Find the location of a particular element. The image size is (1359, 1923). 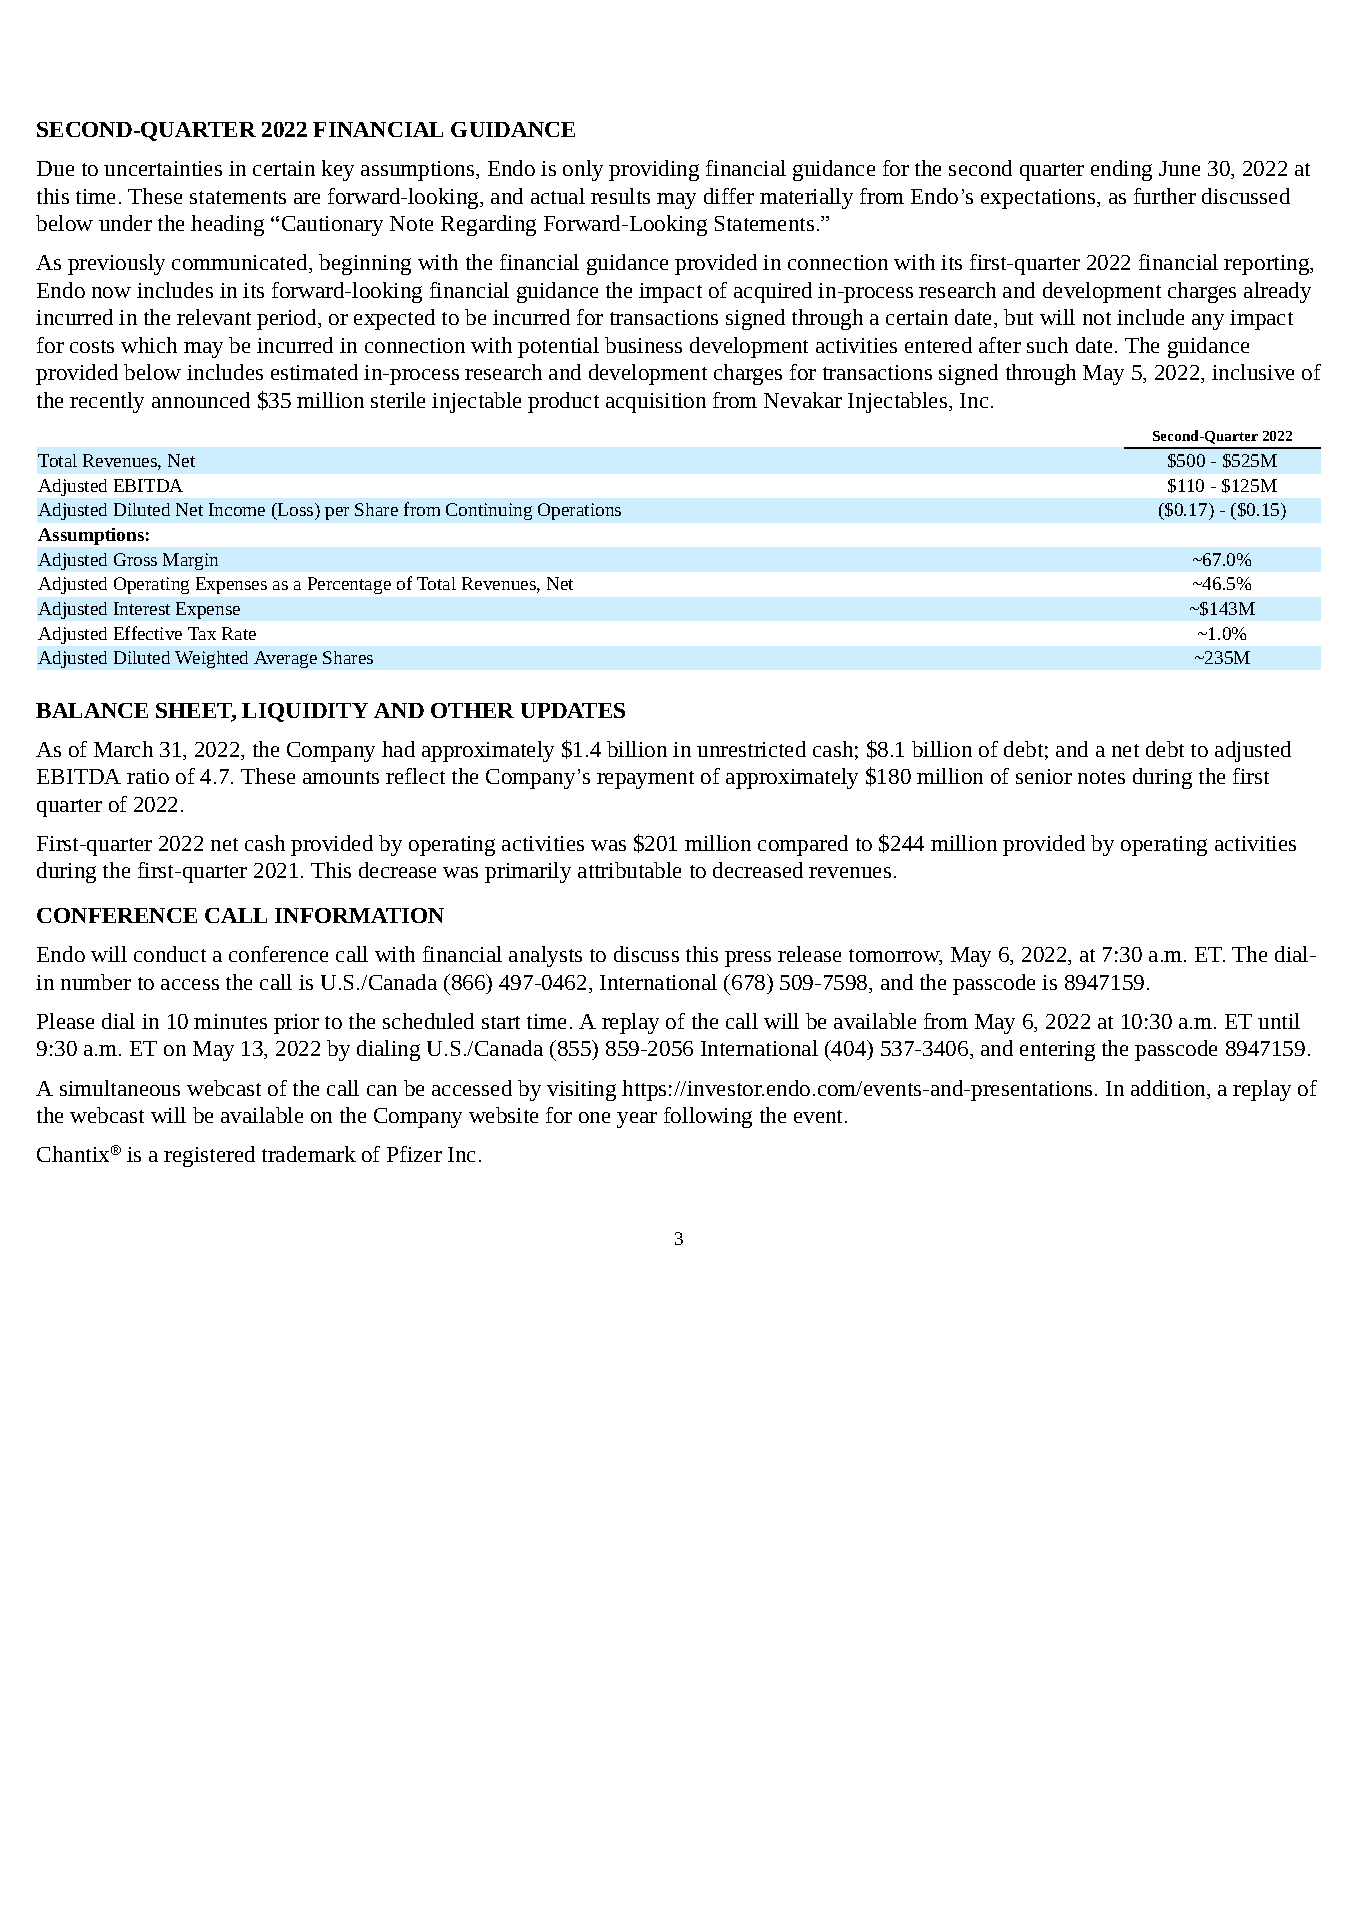

registered is located at coordinates (209, 1156).
